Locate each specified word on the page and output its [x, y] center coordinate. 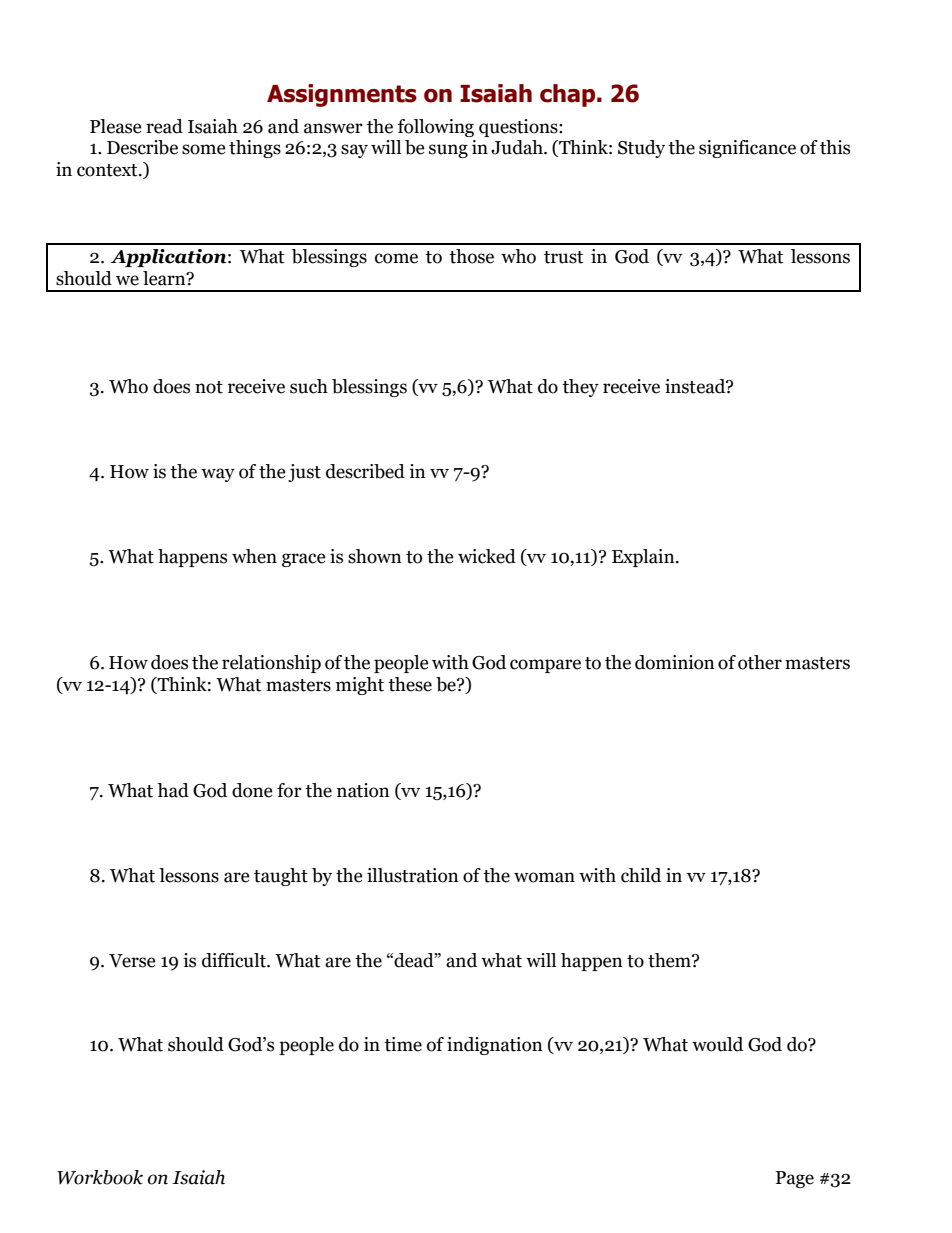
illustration [413, 875]
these [410, 684]
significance [747, 149]
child [641, 875]
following [436, 128]
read [164, 126]
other [760, 662]
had [173, 790]
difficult [235, 960]
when [254, 556]
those [471, 256]
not [209, 387]
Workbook [100, 1177]
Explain [644, 558]
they [580, 388]
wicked [487, 556]
